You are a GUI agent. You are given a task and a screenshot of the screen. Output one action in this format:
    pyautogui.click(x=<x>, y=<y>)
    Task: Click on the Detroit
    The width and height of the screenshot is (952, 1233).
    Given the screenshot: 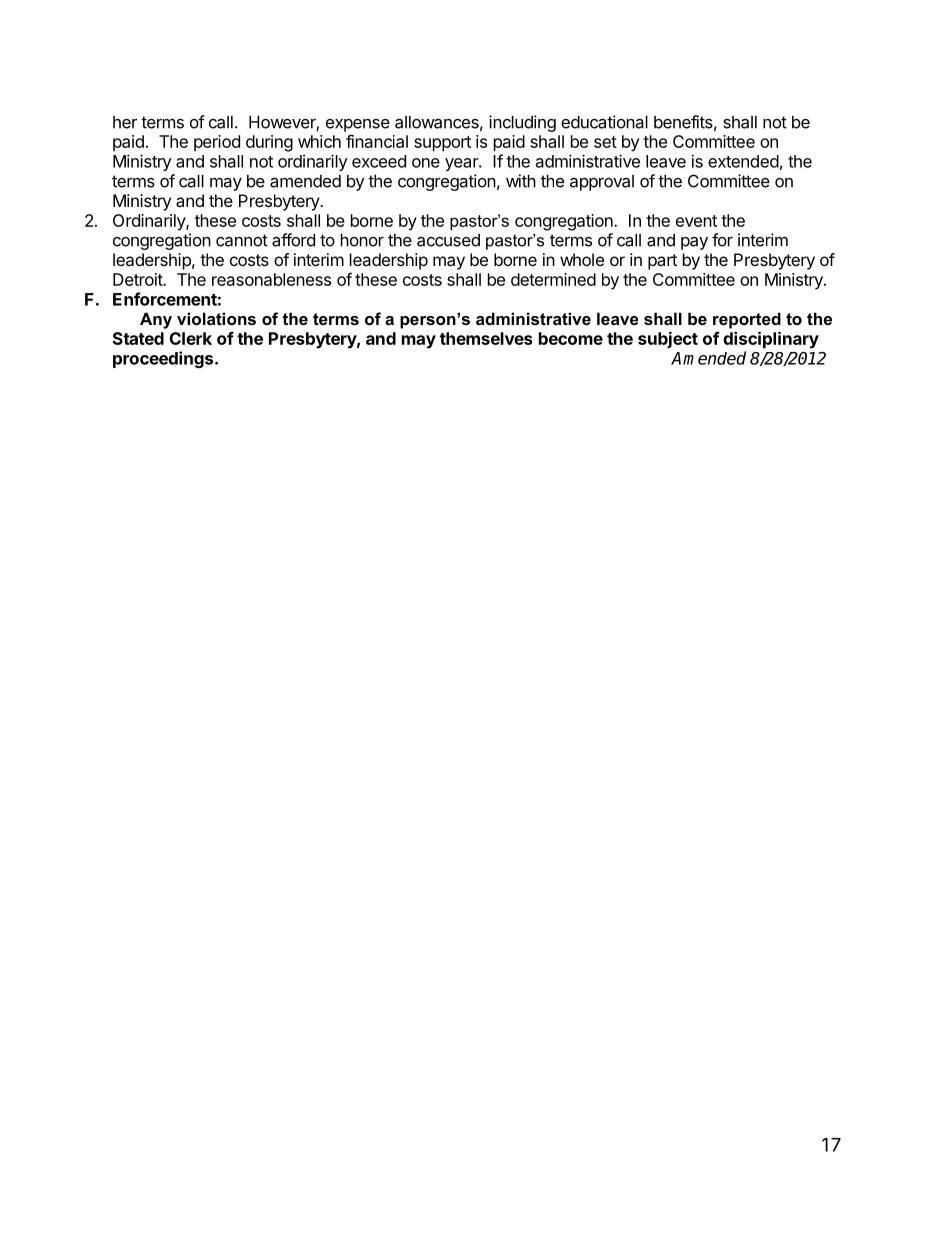 What is the action you would take?
    pyautogui.click(x=138, y=279)
